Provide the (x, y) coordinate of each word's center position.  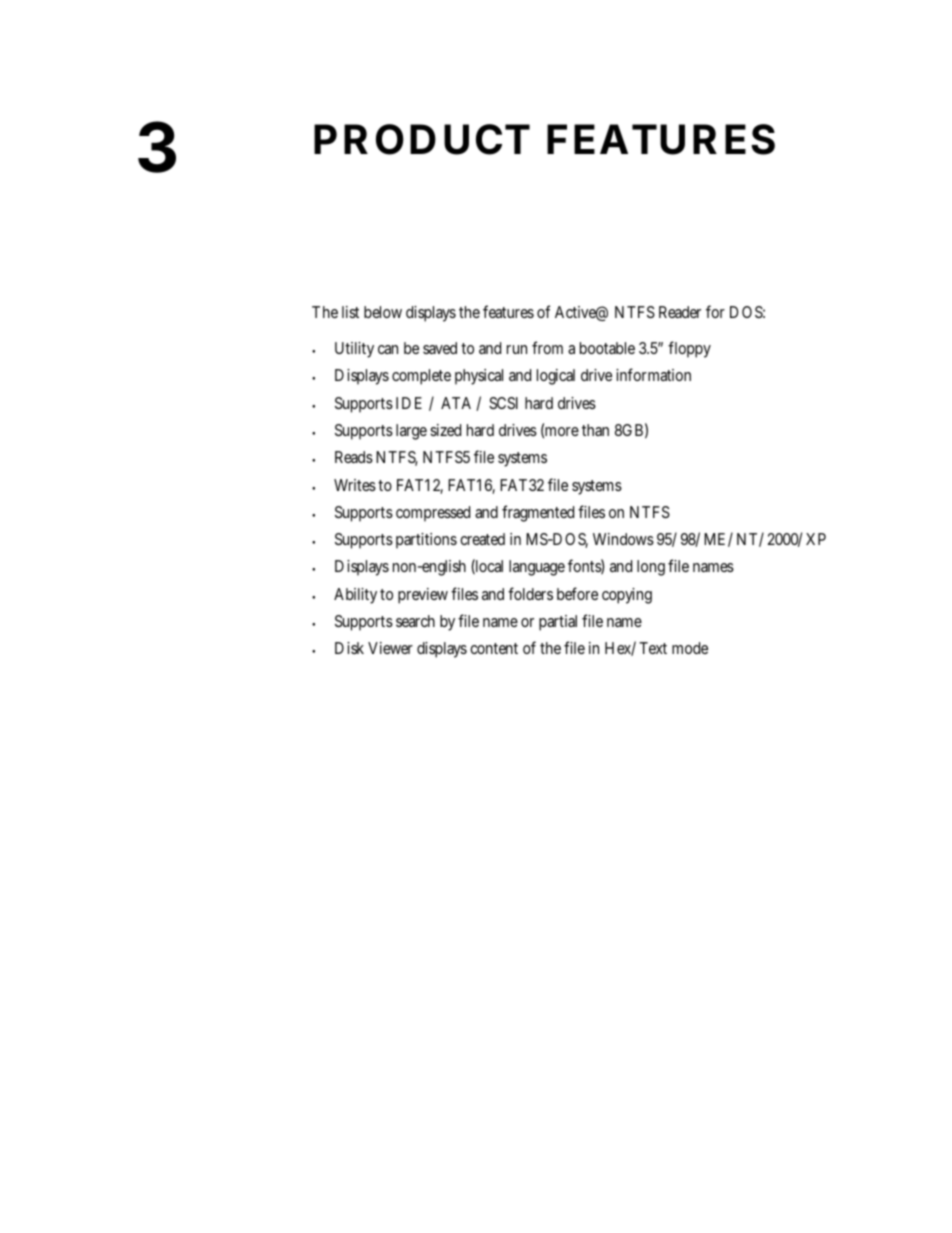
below (383, 312)
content (494, 648)
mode (690, 648)
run (517, 349)
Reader (680, 312)
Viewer (390, 648)
